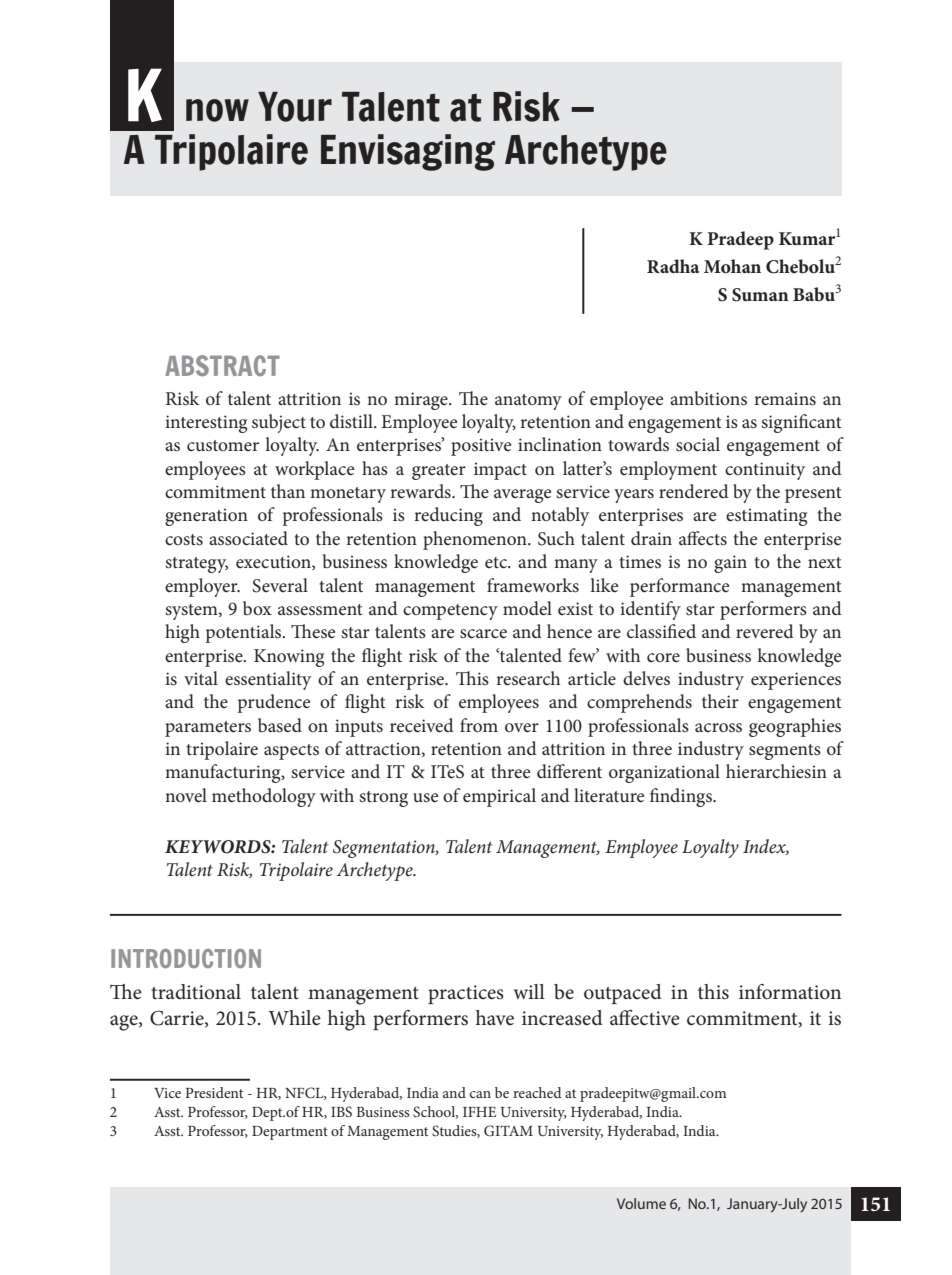 The width and height of the page is (952, 1275). I want to click on Mohan, so click(732, 266).
